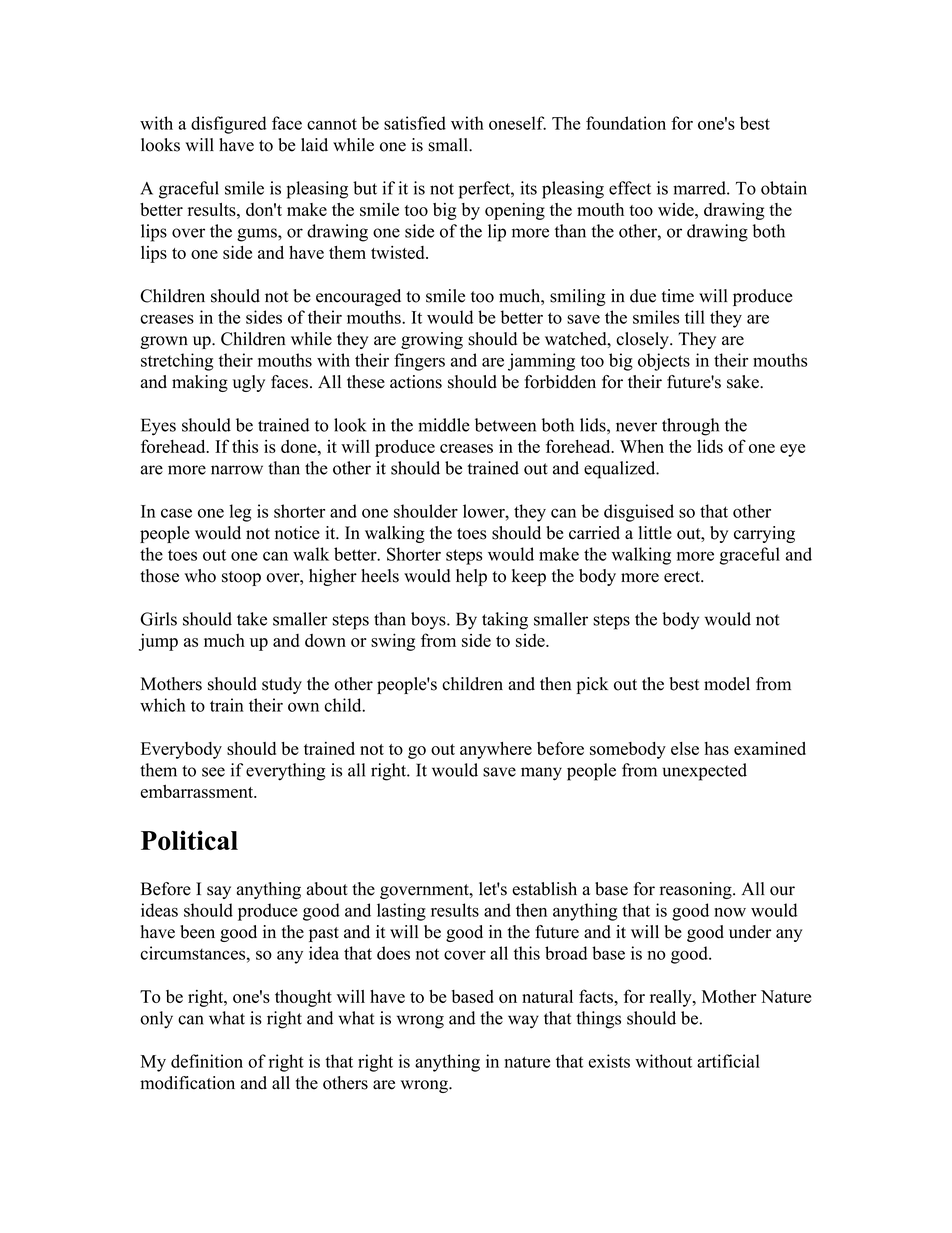 The width and height of the screenshot is (952, 1233). I want to click on take, so click(252, 619).
